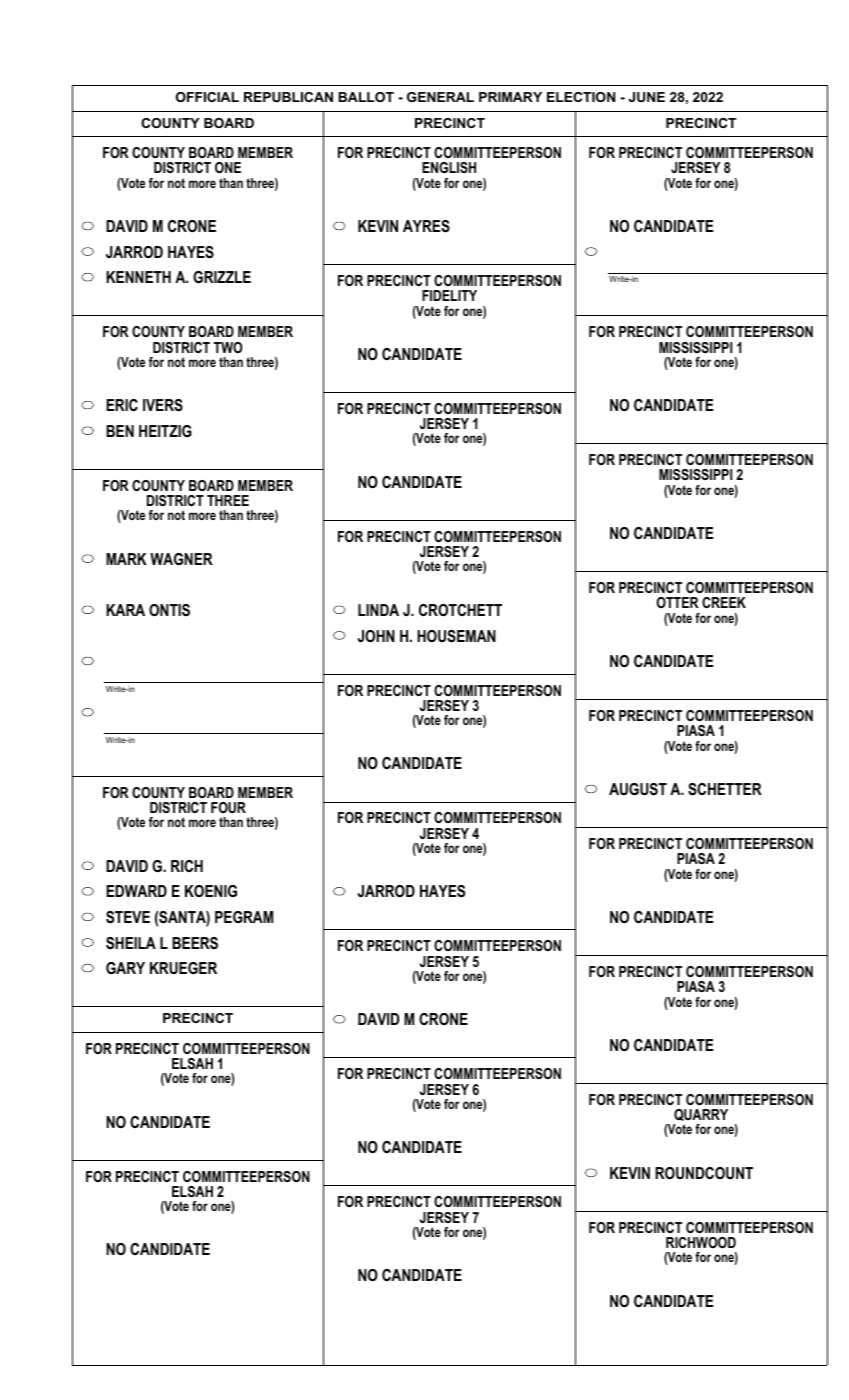  What do you see at coordinates (183, 968) in the document?
I see `KRUEGER` at bounding box center [183, 968].
